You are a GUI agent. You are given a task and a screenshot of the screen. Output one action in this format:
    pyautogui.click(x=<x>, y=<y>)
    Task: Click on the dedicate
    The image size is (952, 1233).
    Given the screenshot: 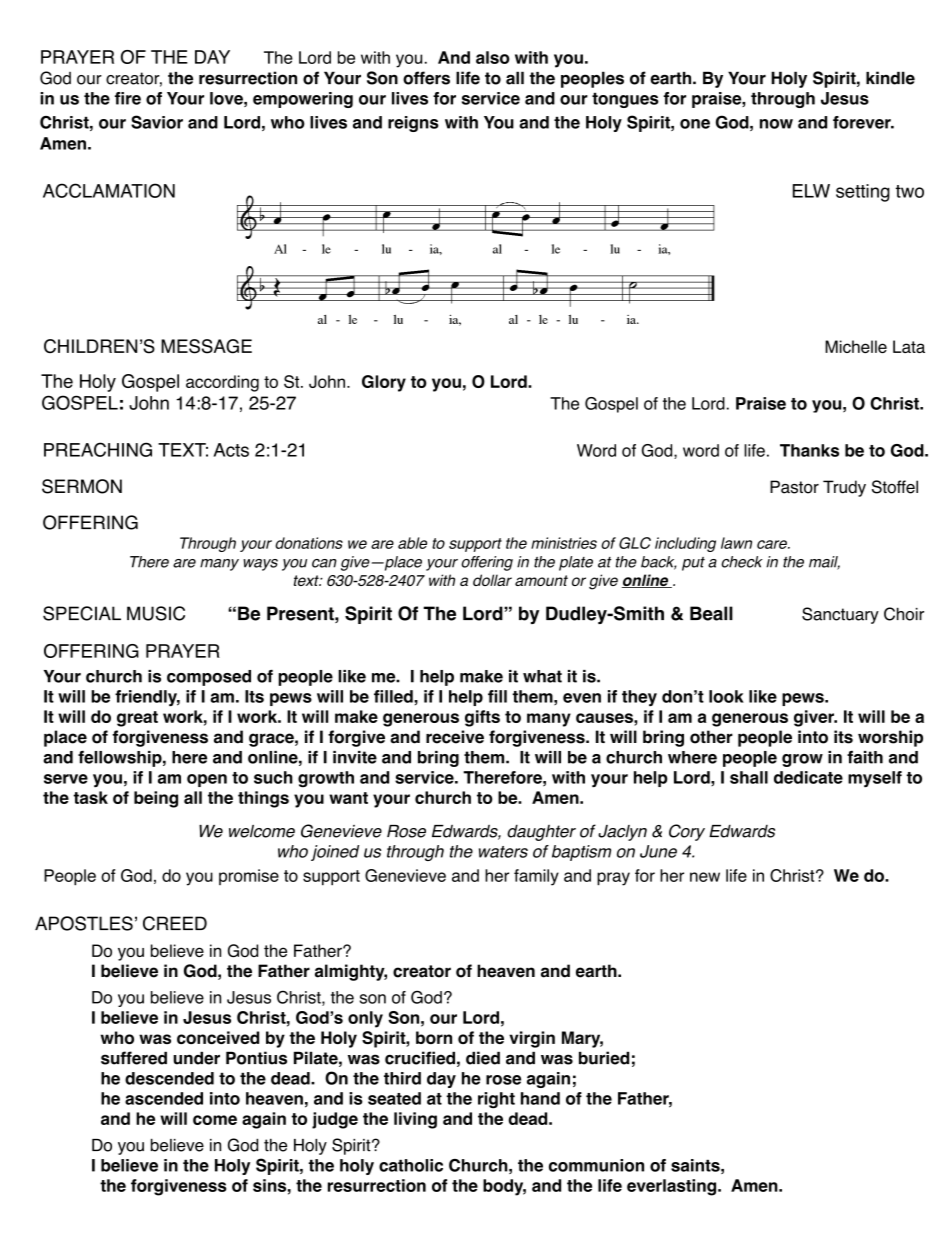 What is the action you would take?
    pyautogui.click(x=808, y=777)
